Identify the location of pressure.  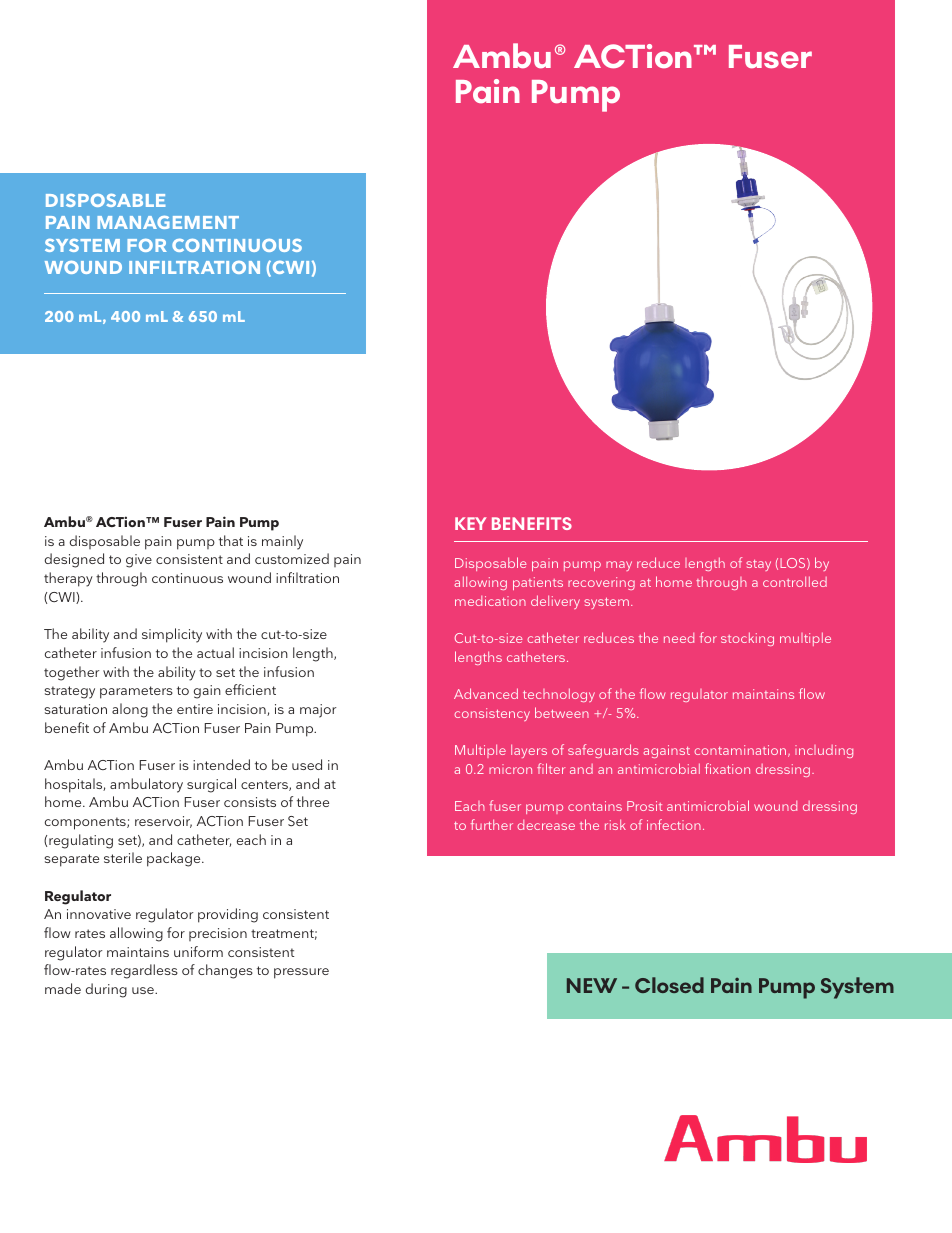
(301, 973).
